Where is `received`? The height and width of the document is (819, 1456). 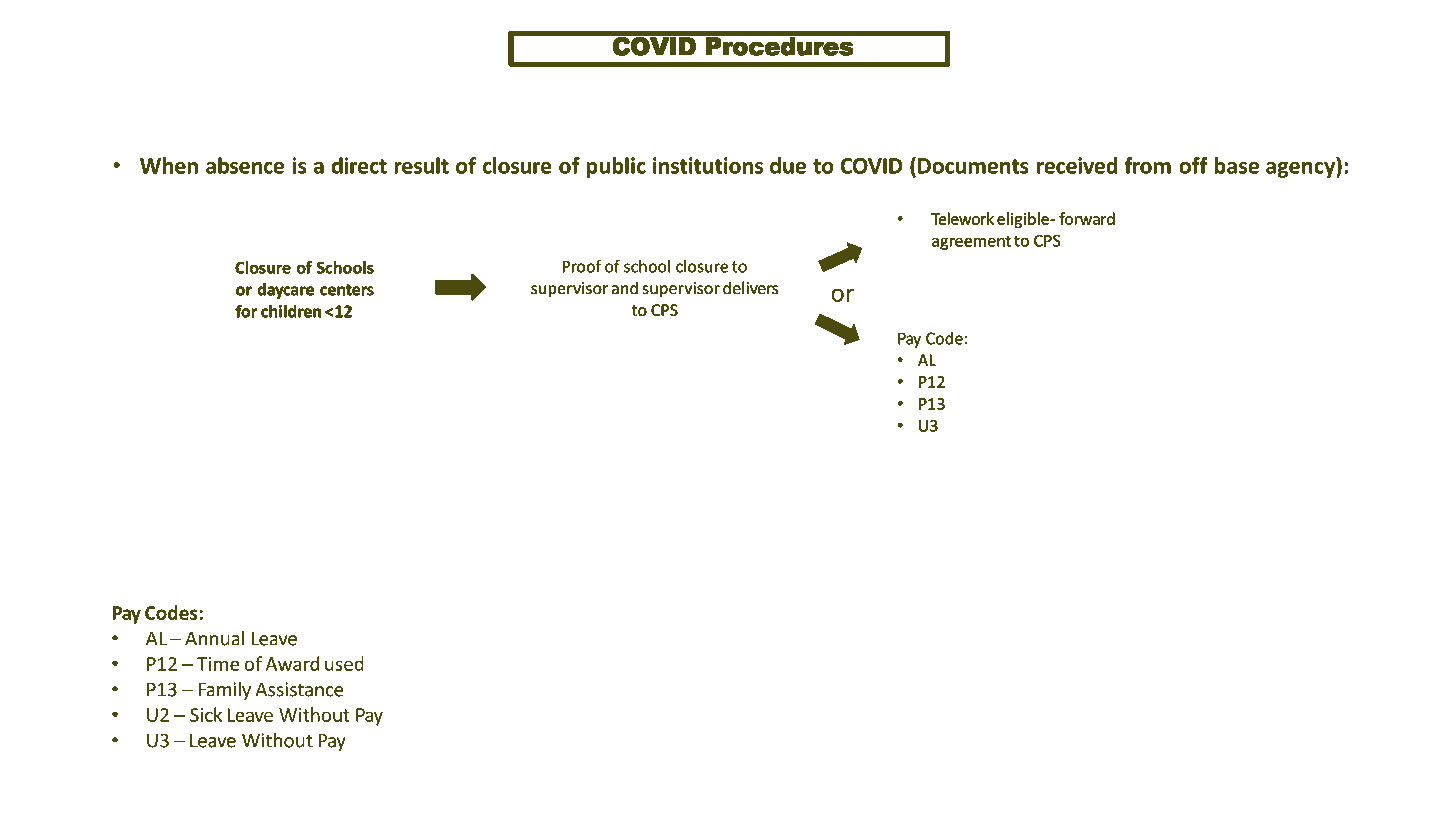
received is located at coordinates (1077, 165).
